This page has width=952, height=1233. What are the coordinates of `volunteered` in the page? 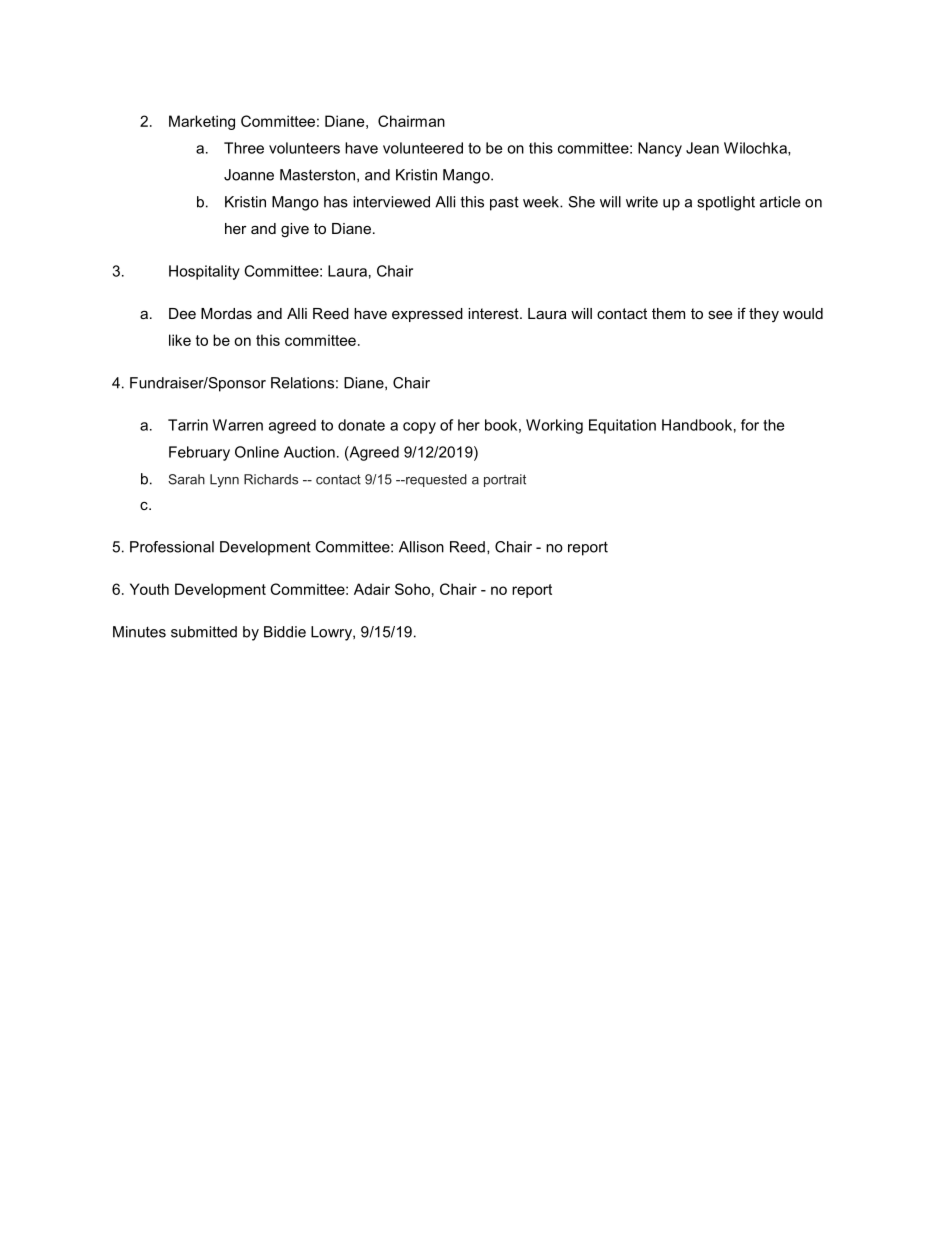 It's located at (423, 148).
